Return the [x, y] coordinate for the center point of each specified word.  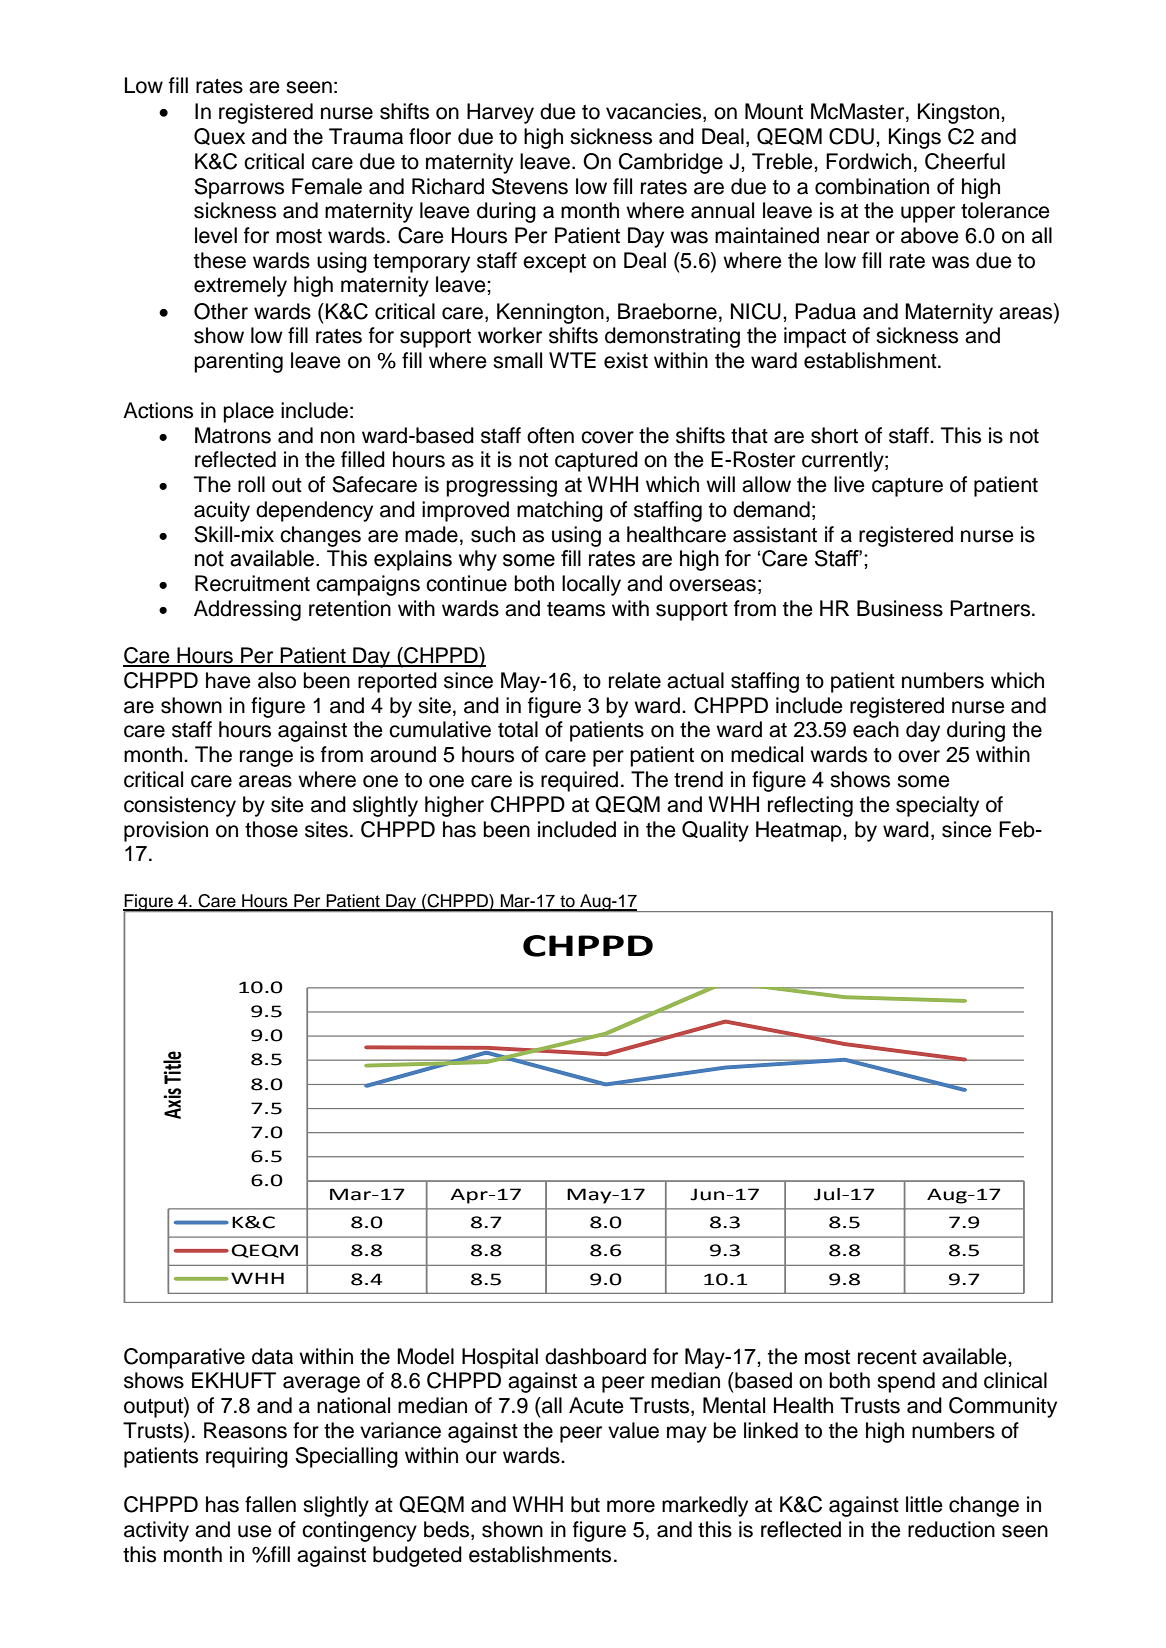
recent [887, 1357]
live [849, 484]
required [579, 781]
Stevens [530, 186]
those [271, 829]
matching [560, 511]
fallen [270, 1504]
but [585, 1504]
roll [251, 484]
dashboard [595, 1356]
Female [327, 186]
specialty [937, 806]
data [272, 1356]
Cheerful [965, 161]
